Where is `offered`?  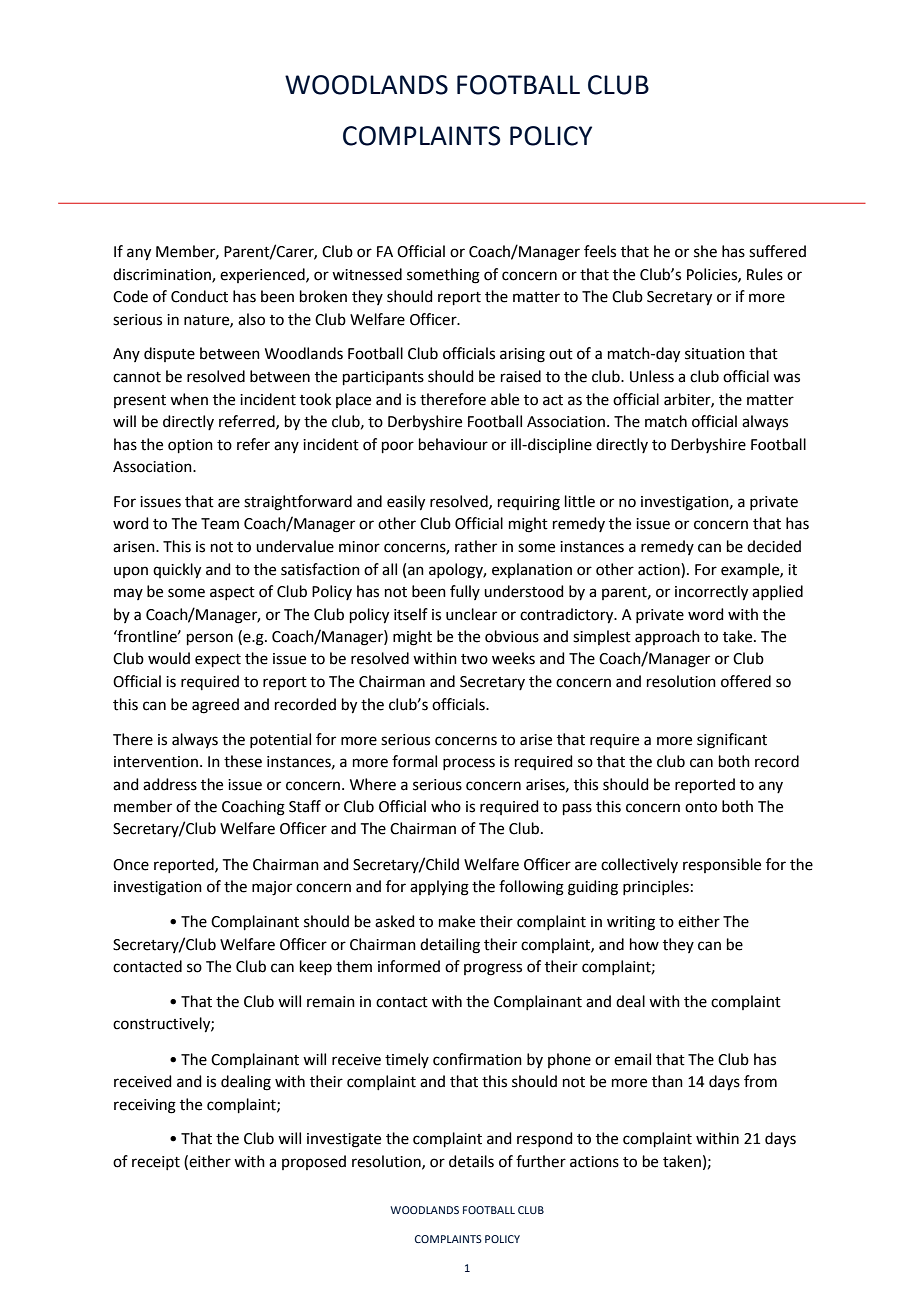 offered is located at coordinates (746, 681).
